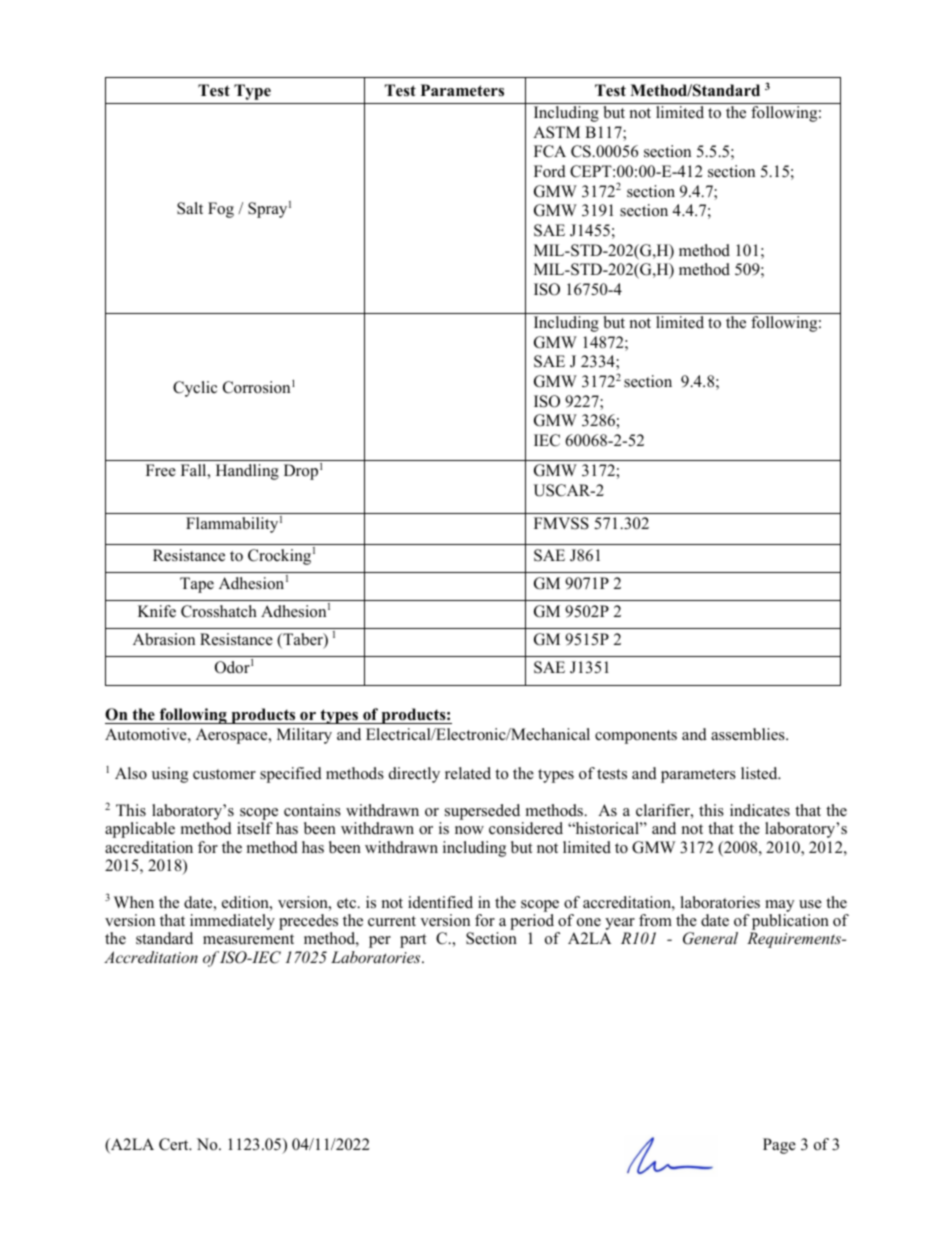  I want to click on ASTM, so click(556, 132).
